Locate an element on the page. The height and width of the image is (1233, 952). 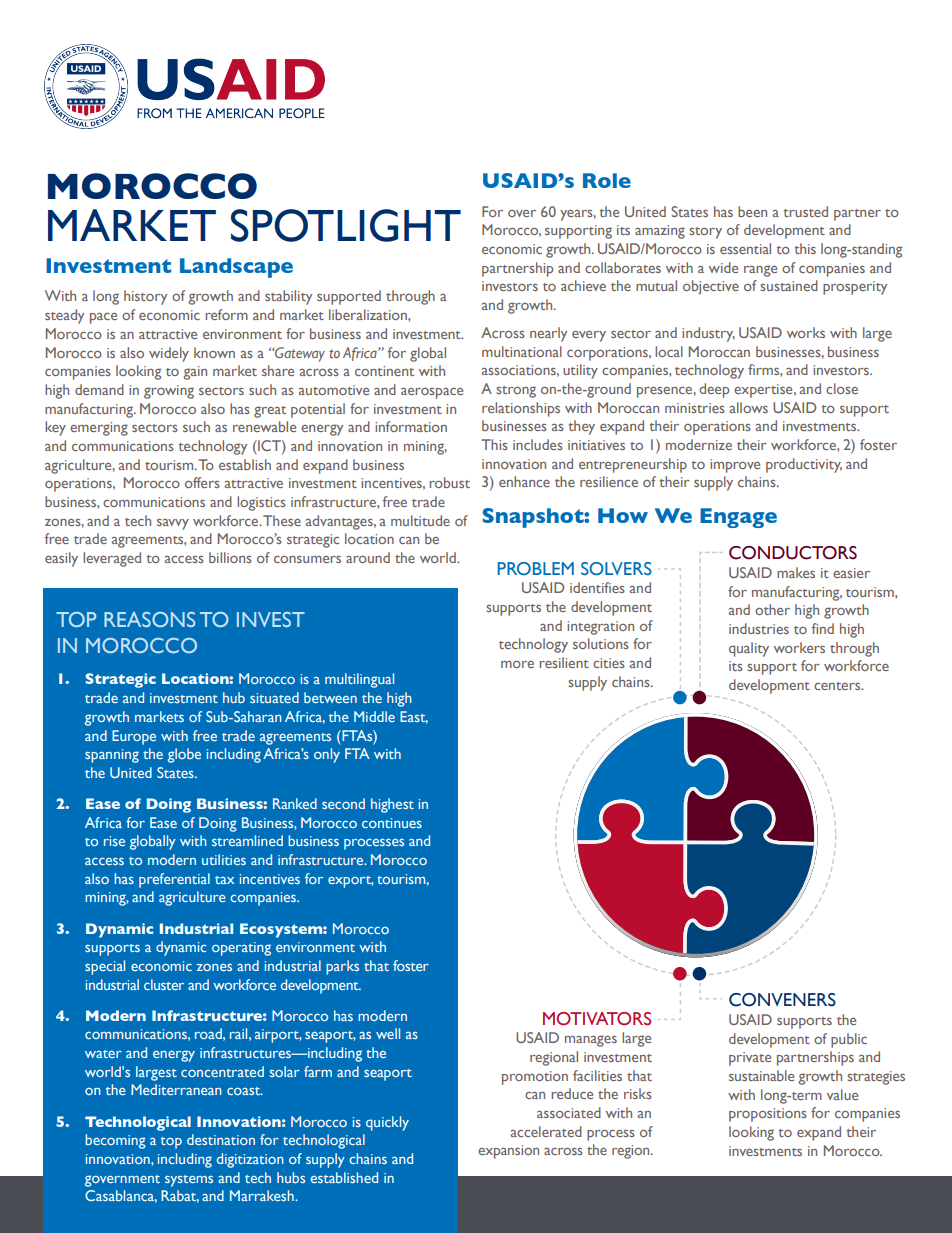
quality is located at coordinates (749, 649).
